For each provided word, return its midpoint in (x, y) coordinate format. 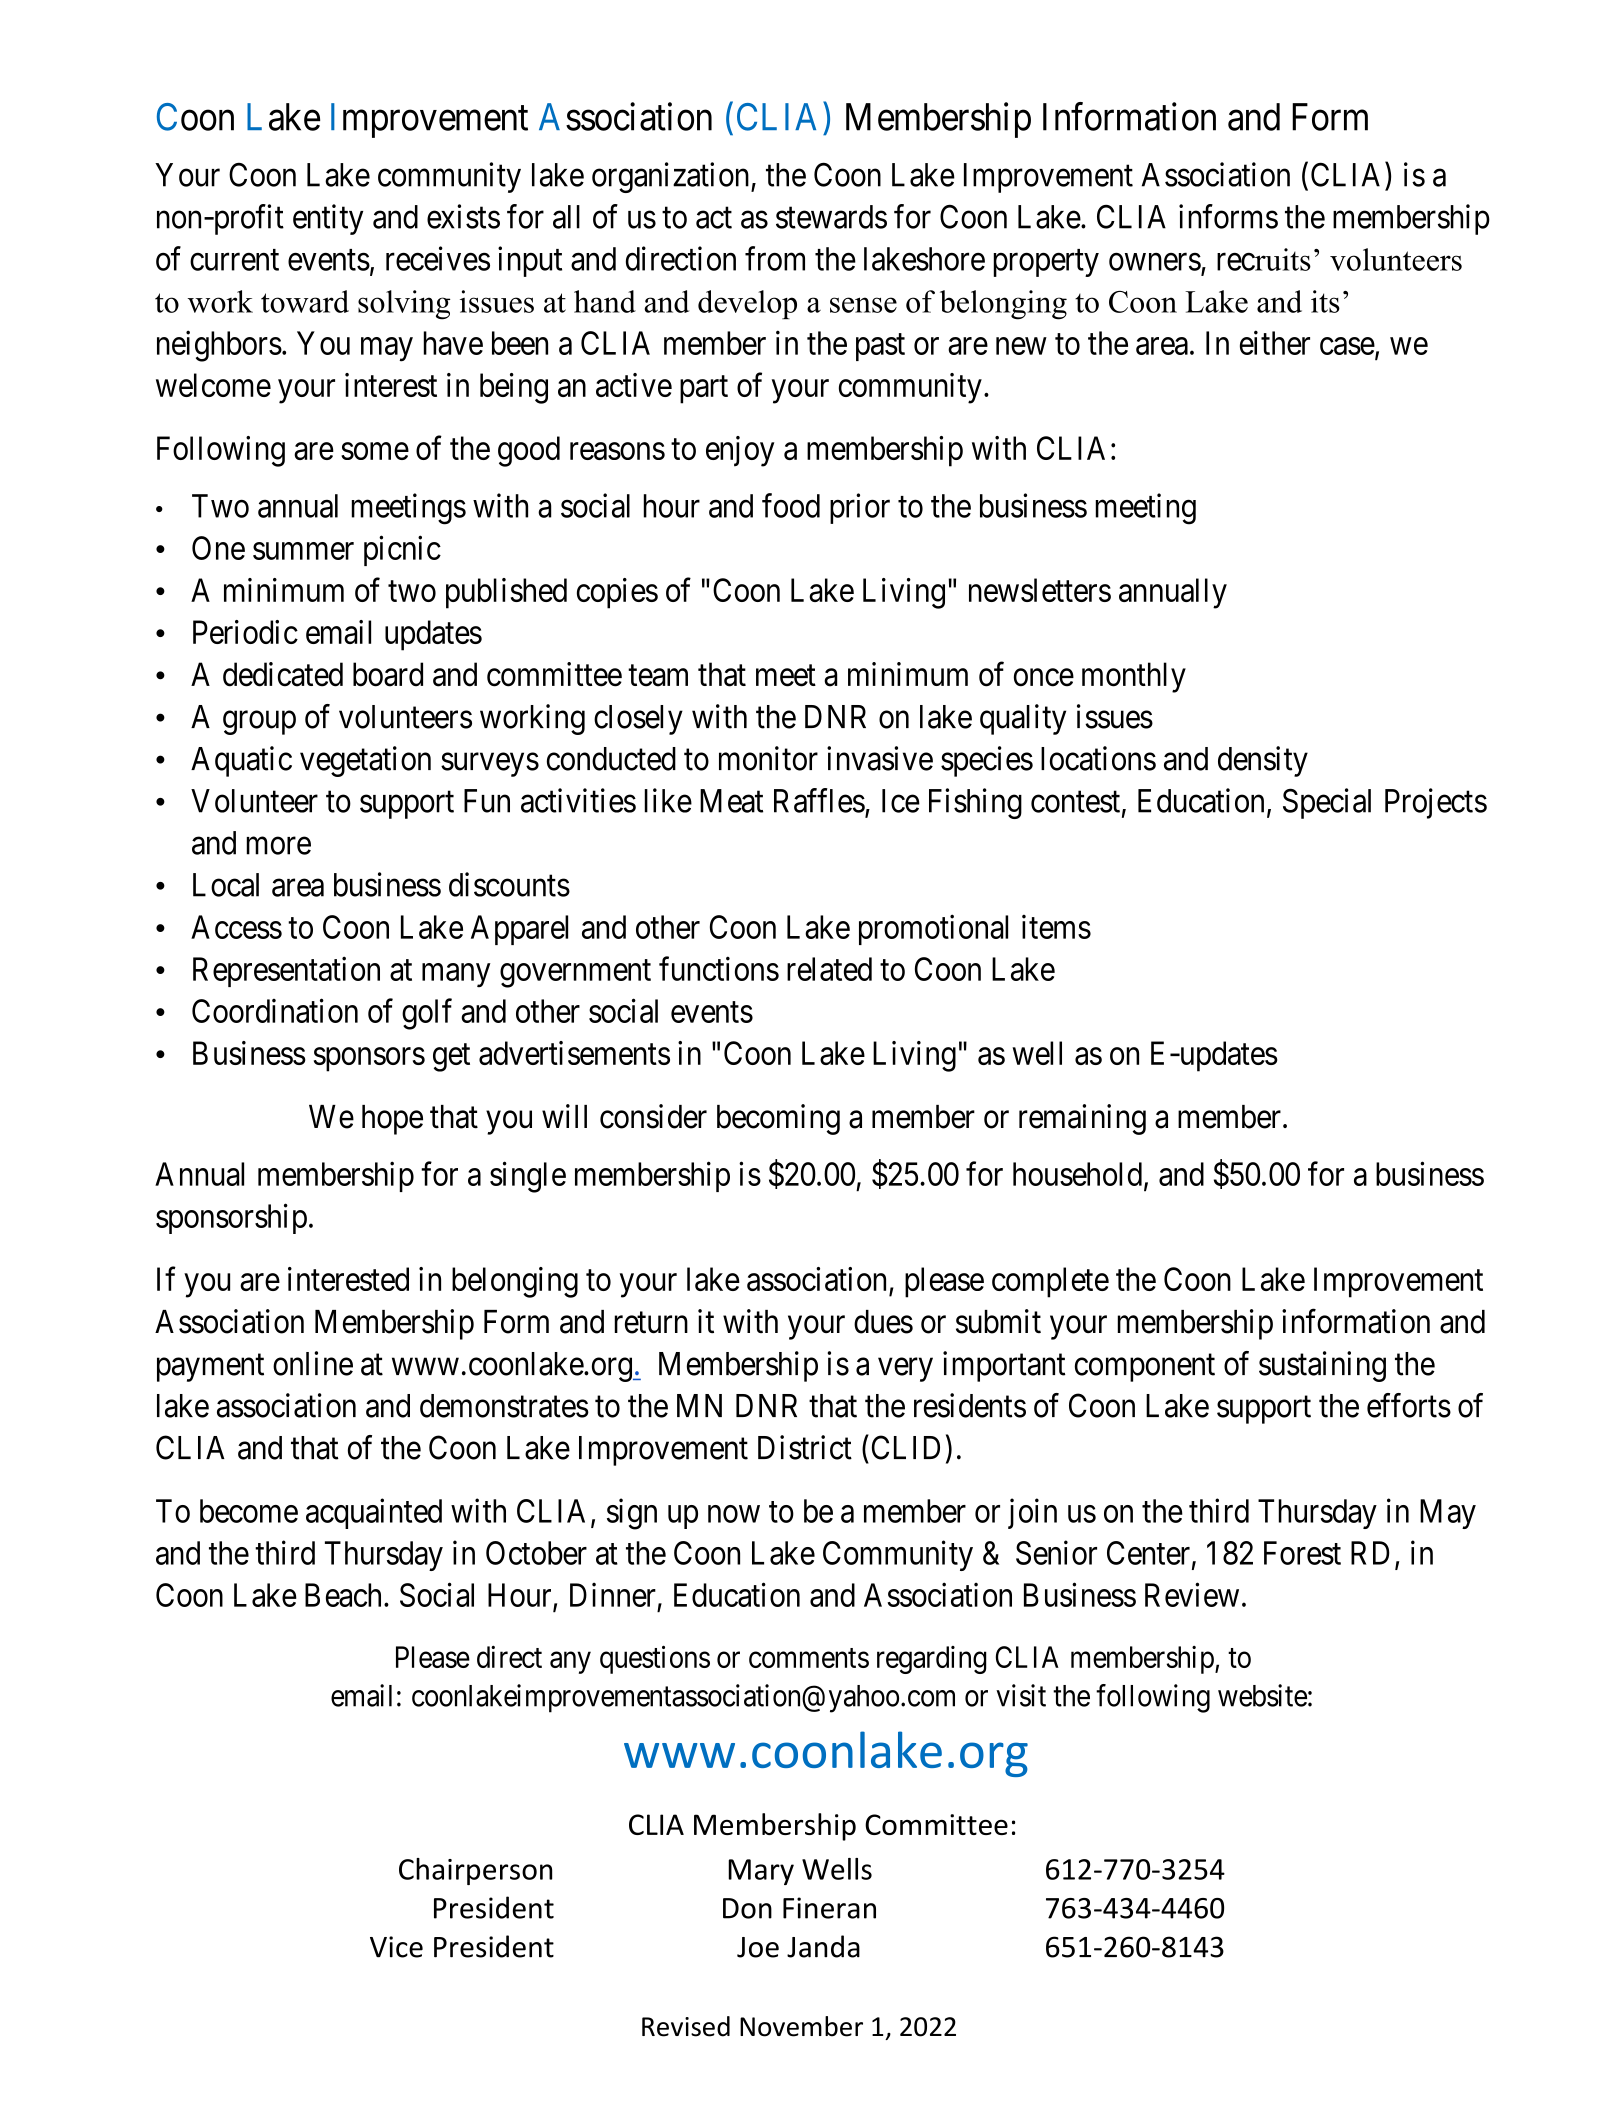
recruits (1264, 259)
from (775, 258)
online (313, 1363)
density (1263, 761)
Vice (396, 1947)
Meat (731, 801)
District (805, 1447)
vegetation (365, 761)
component (1145, 1368)
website (1262, 1695)
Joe (758, 1947)
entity (328, 219)
